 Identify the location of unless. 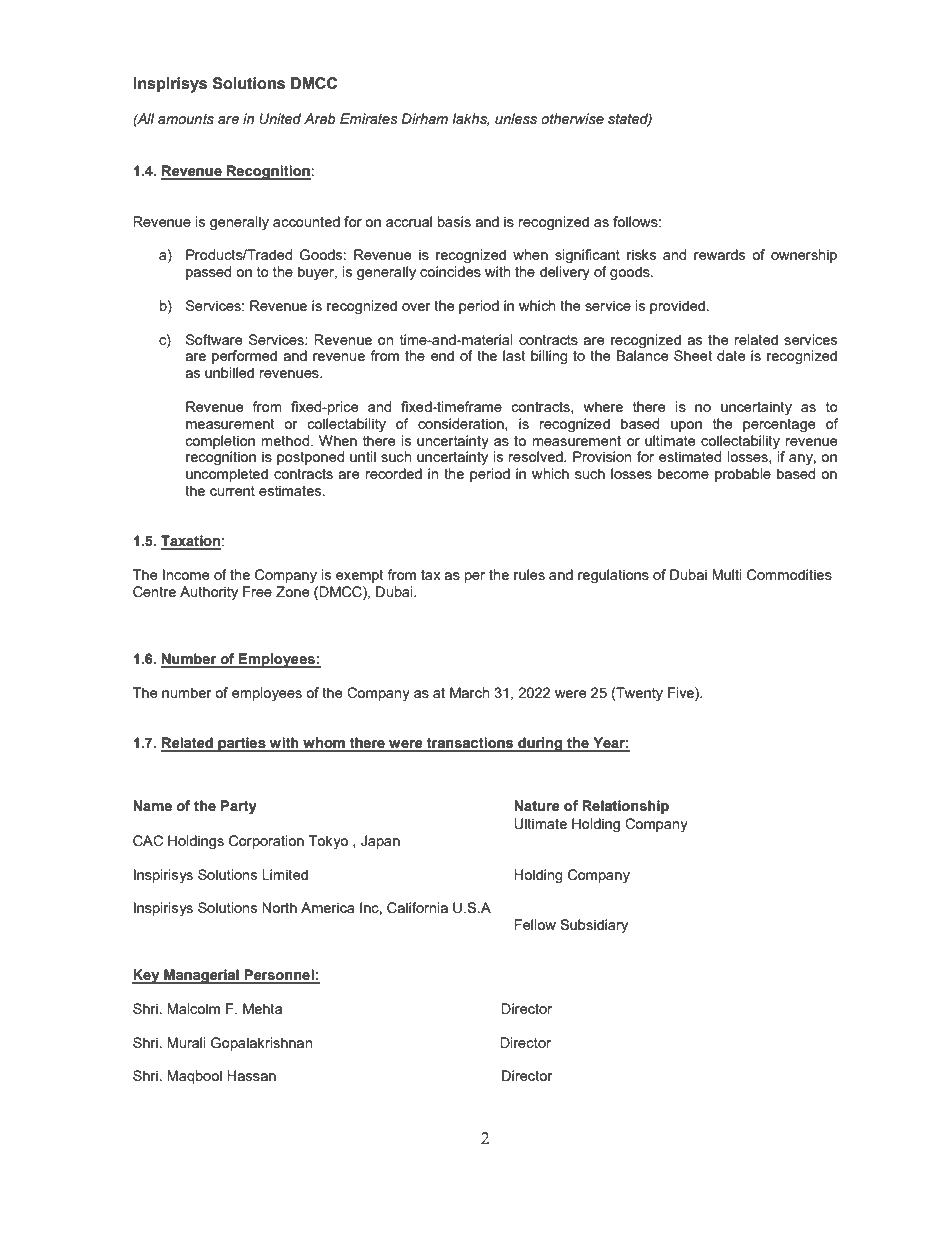
(516, 119).
